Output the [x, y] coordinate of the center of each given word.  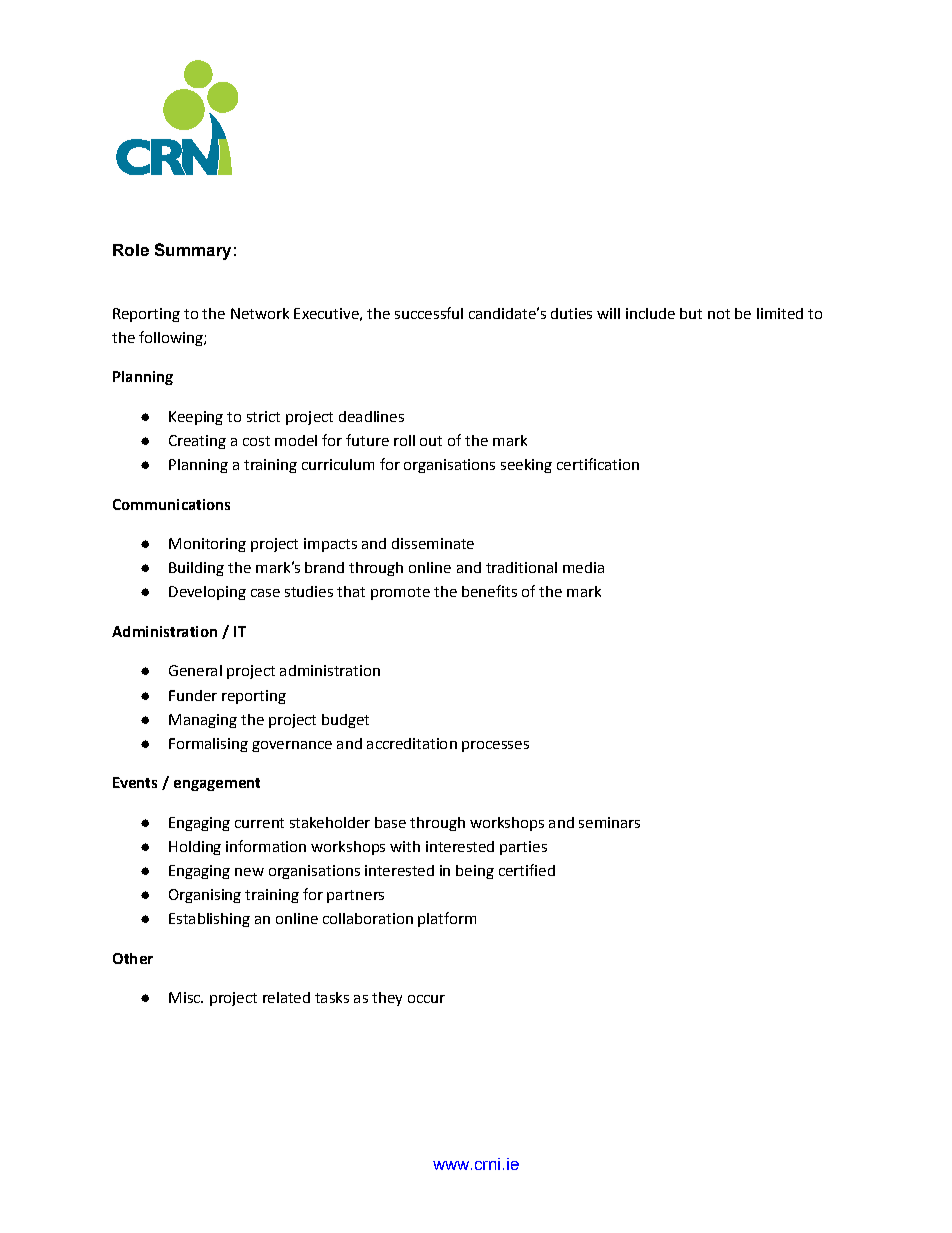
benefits [489, 591]
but [691, 313]
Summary [193, 251]
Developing [207, 593]
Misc [185, 997]
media [583, 567]
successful [429, 313]
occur [426, 999]
